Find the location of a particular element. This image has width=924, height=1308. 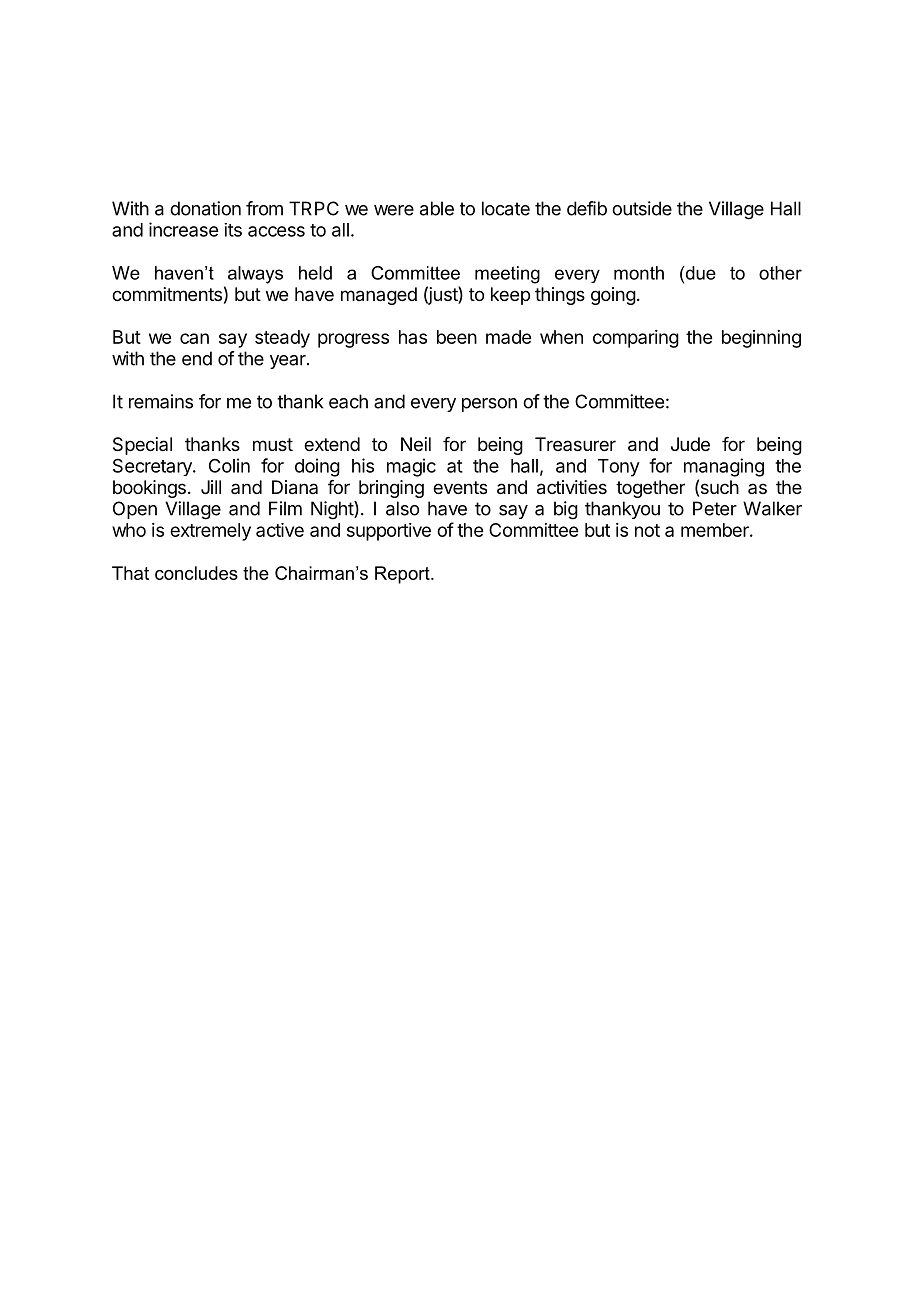

able is located at coordinates (437, 208).
